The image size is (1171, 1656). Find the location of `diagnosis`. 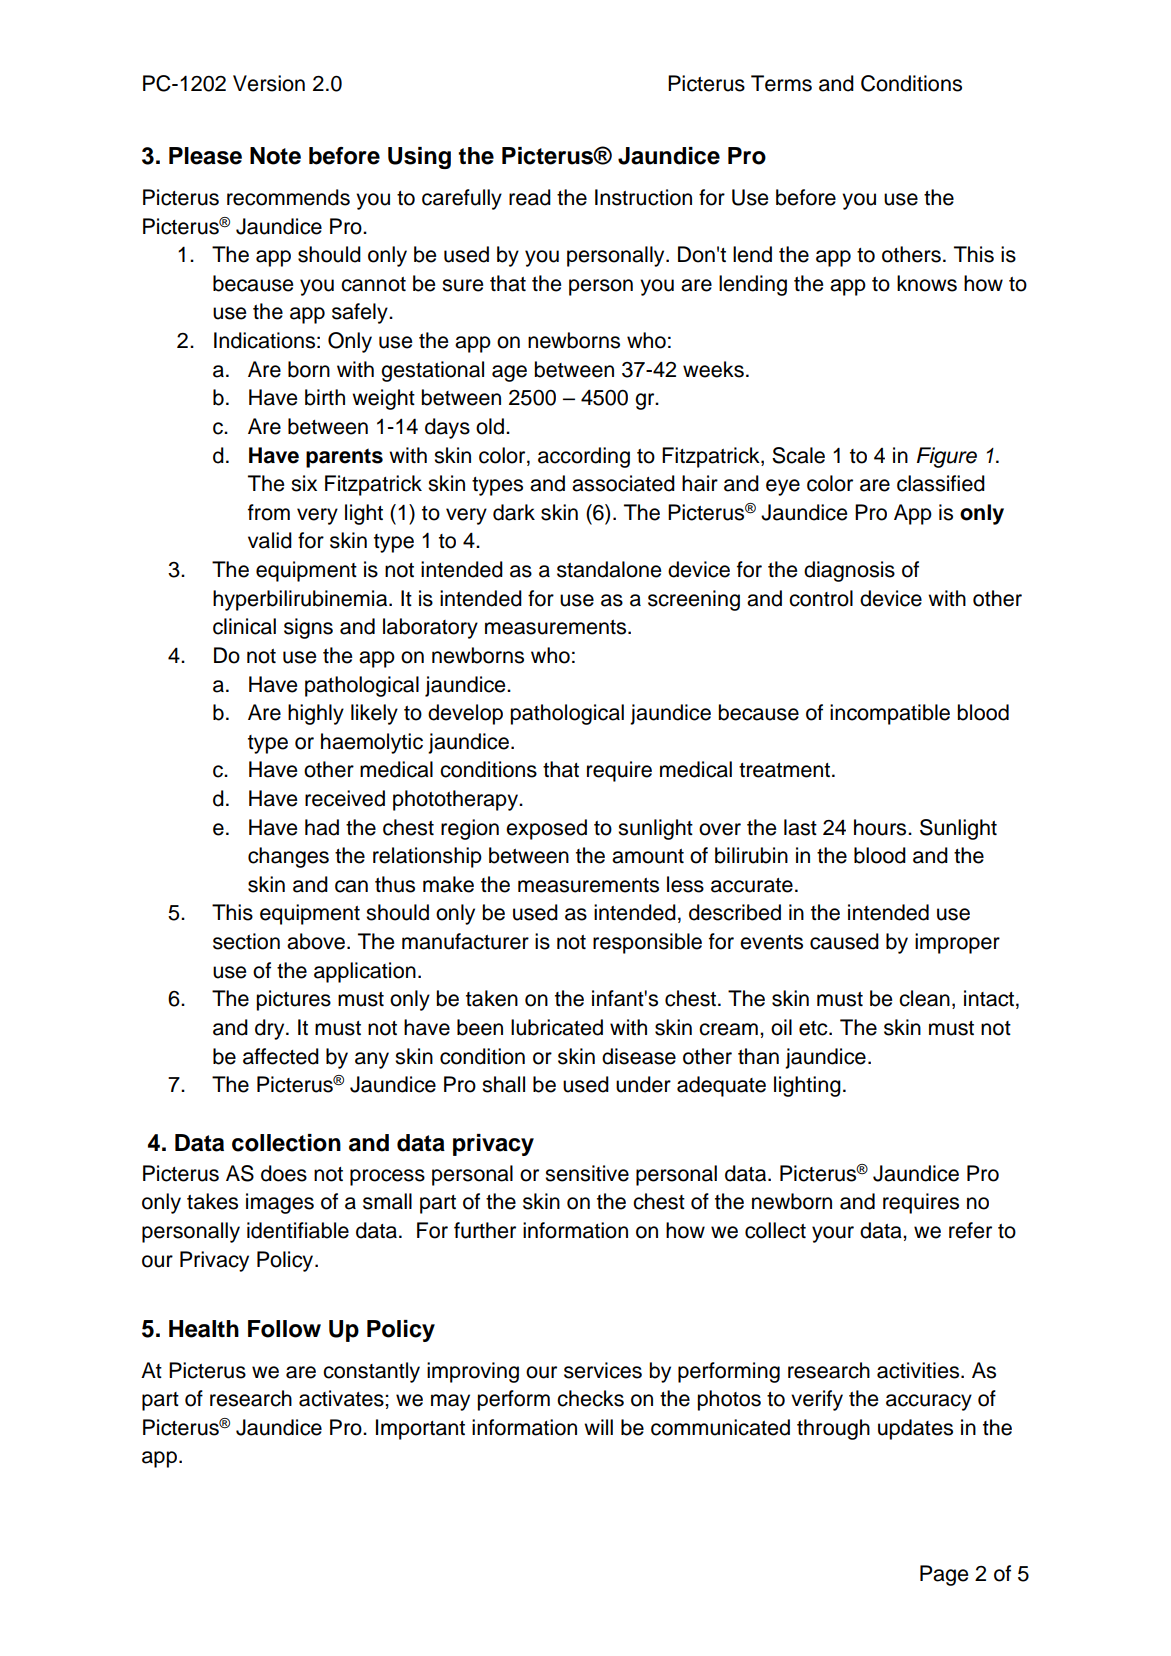

diagnosis is located at coordinates (849, 571).
